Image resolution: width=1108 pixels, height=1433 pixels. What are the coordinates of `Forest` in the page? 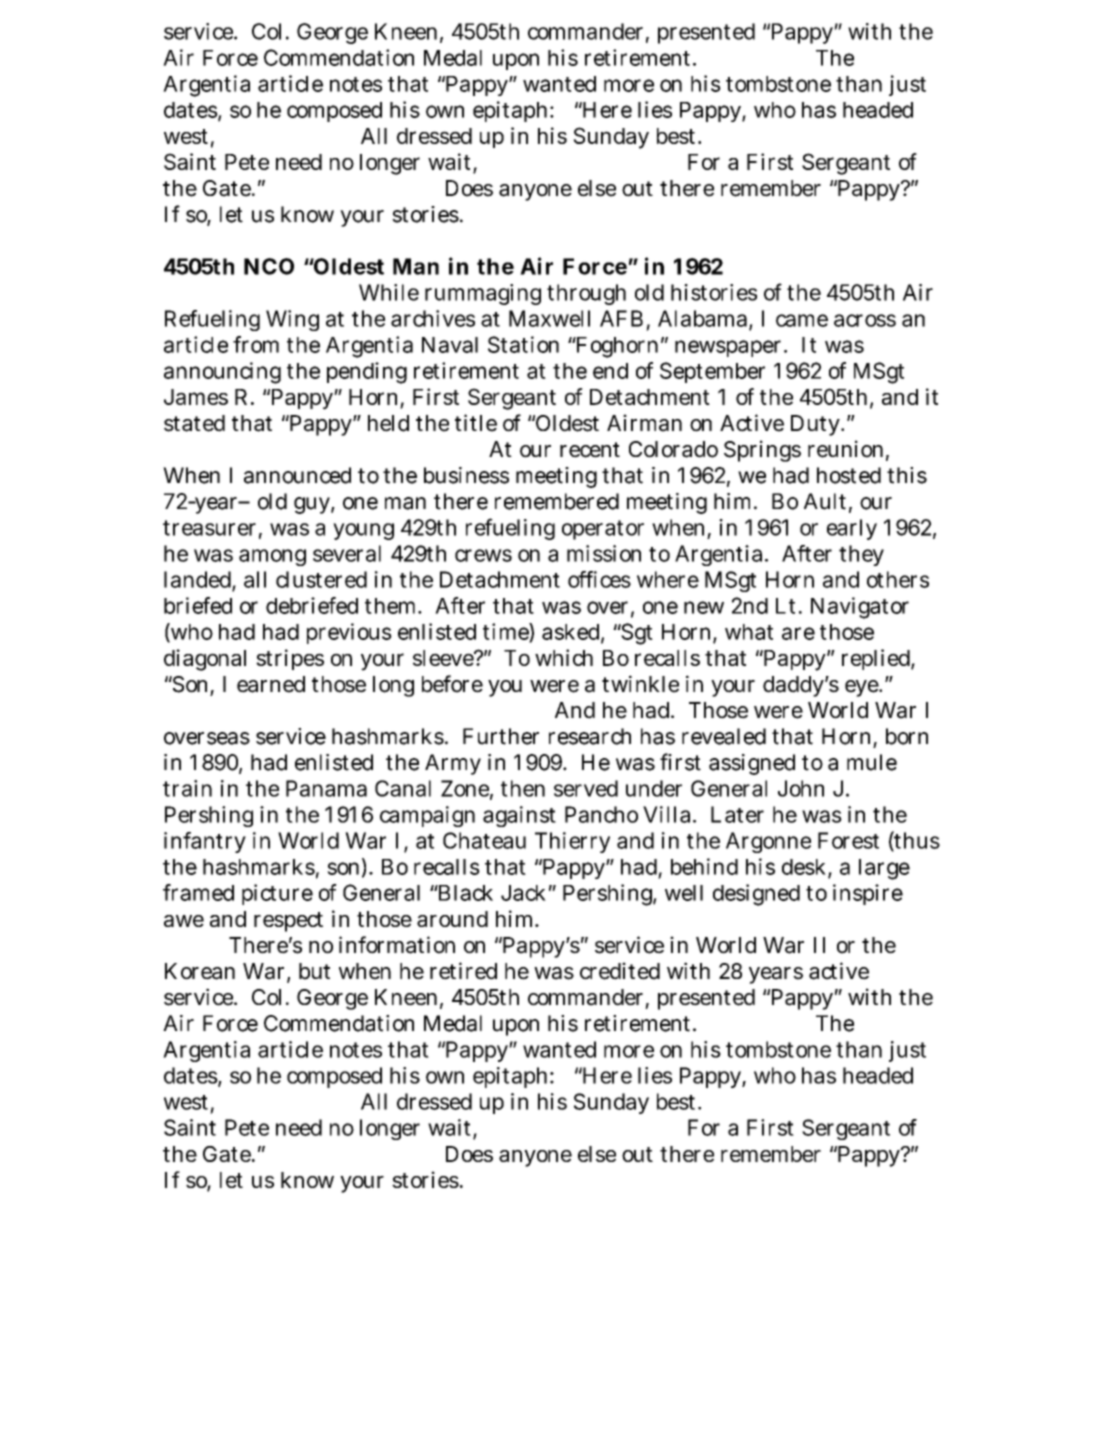 It's located at (848, 840).
